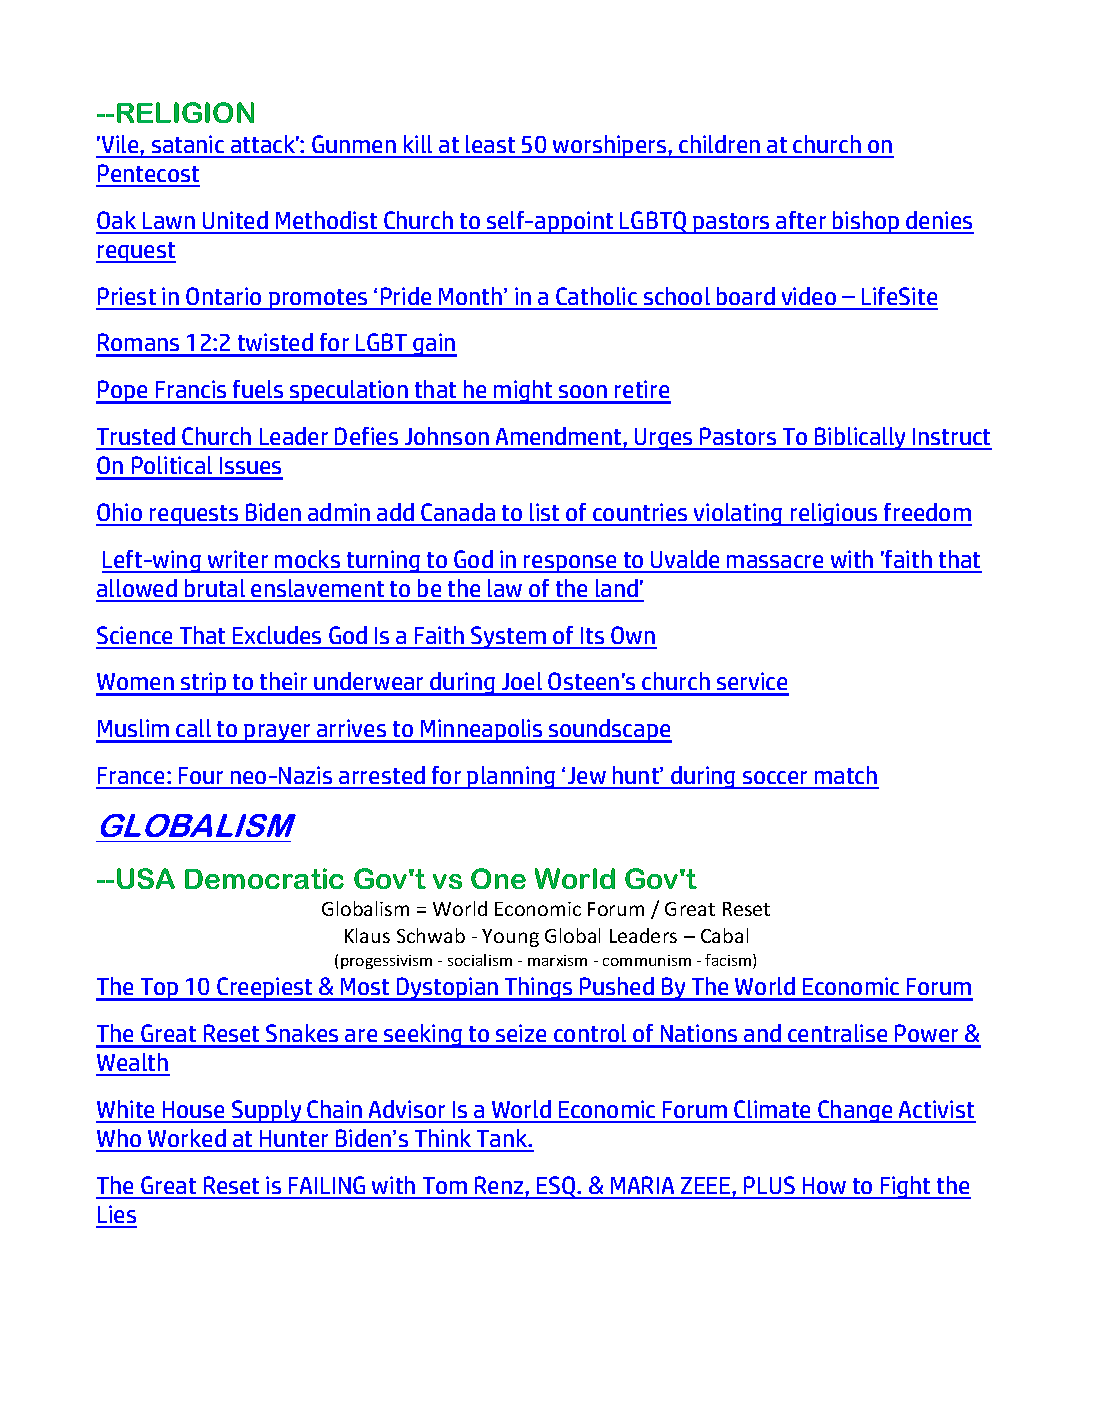  What do you see at coordinates (267, 1111) in the screenshot?
I see `Supply` at bounding box center [267, 1111].
